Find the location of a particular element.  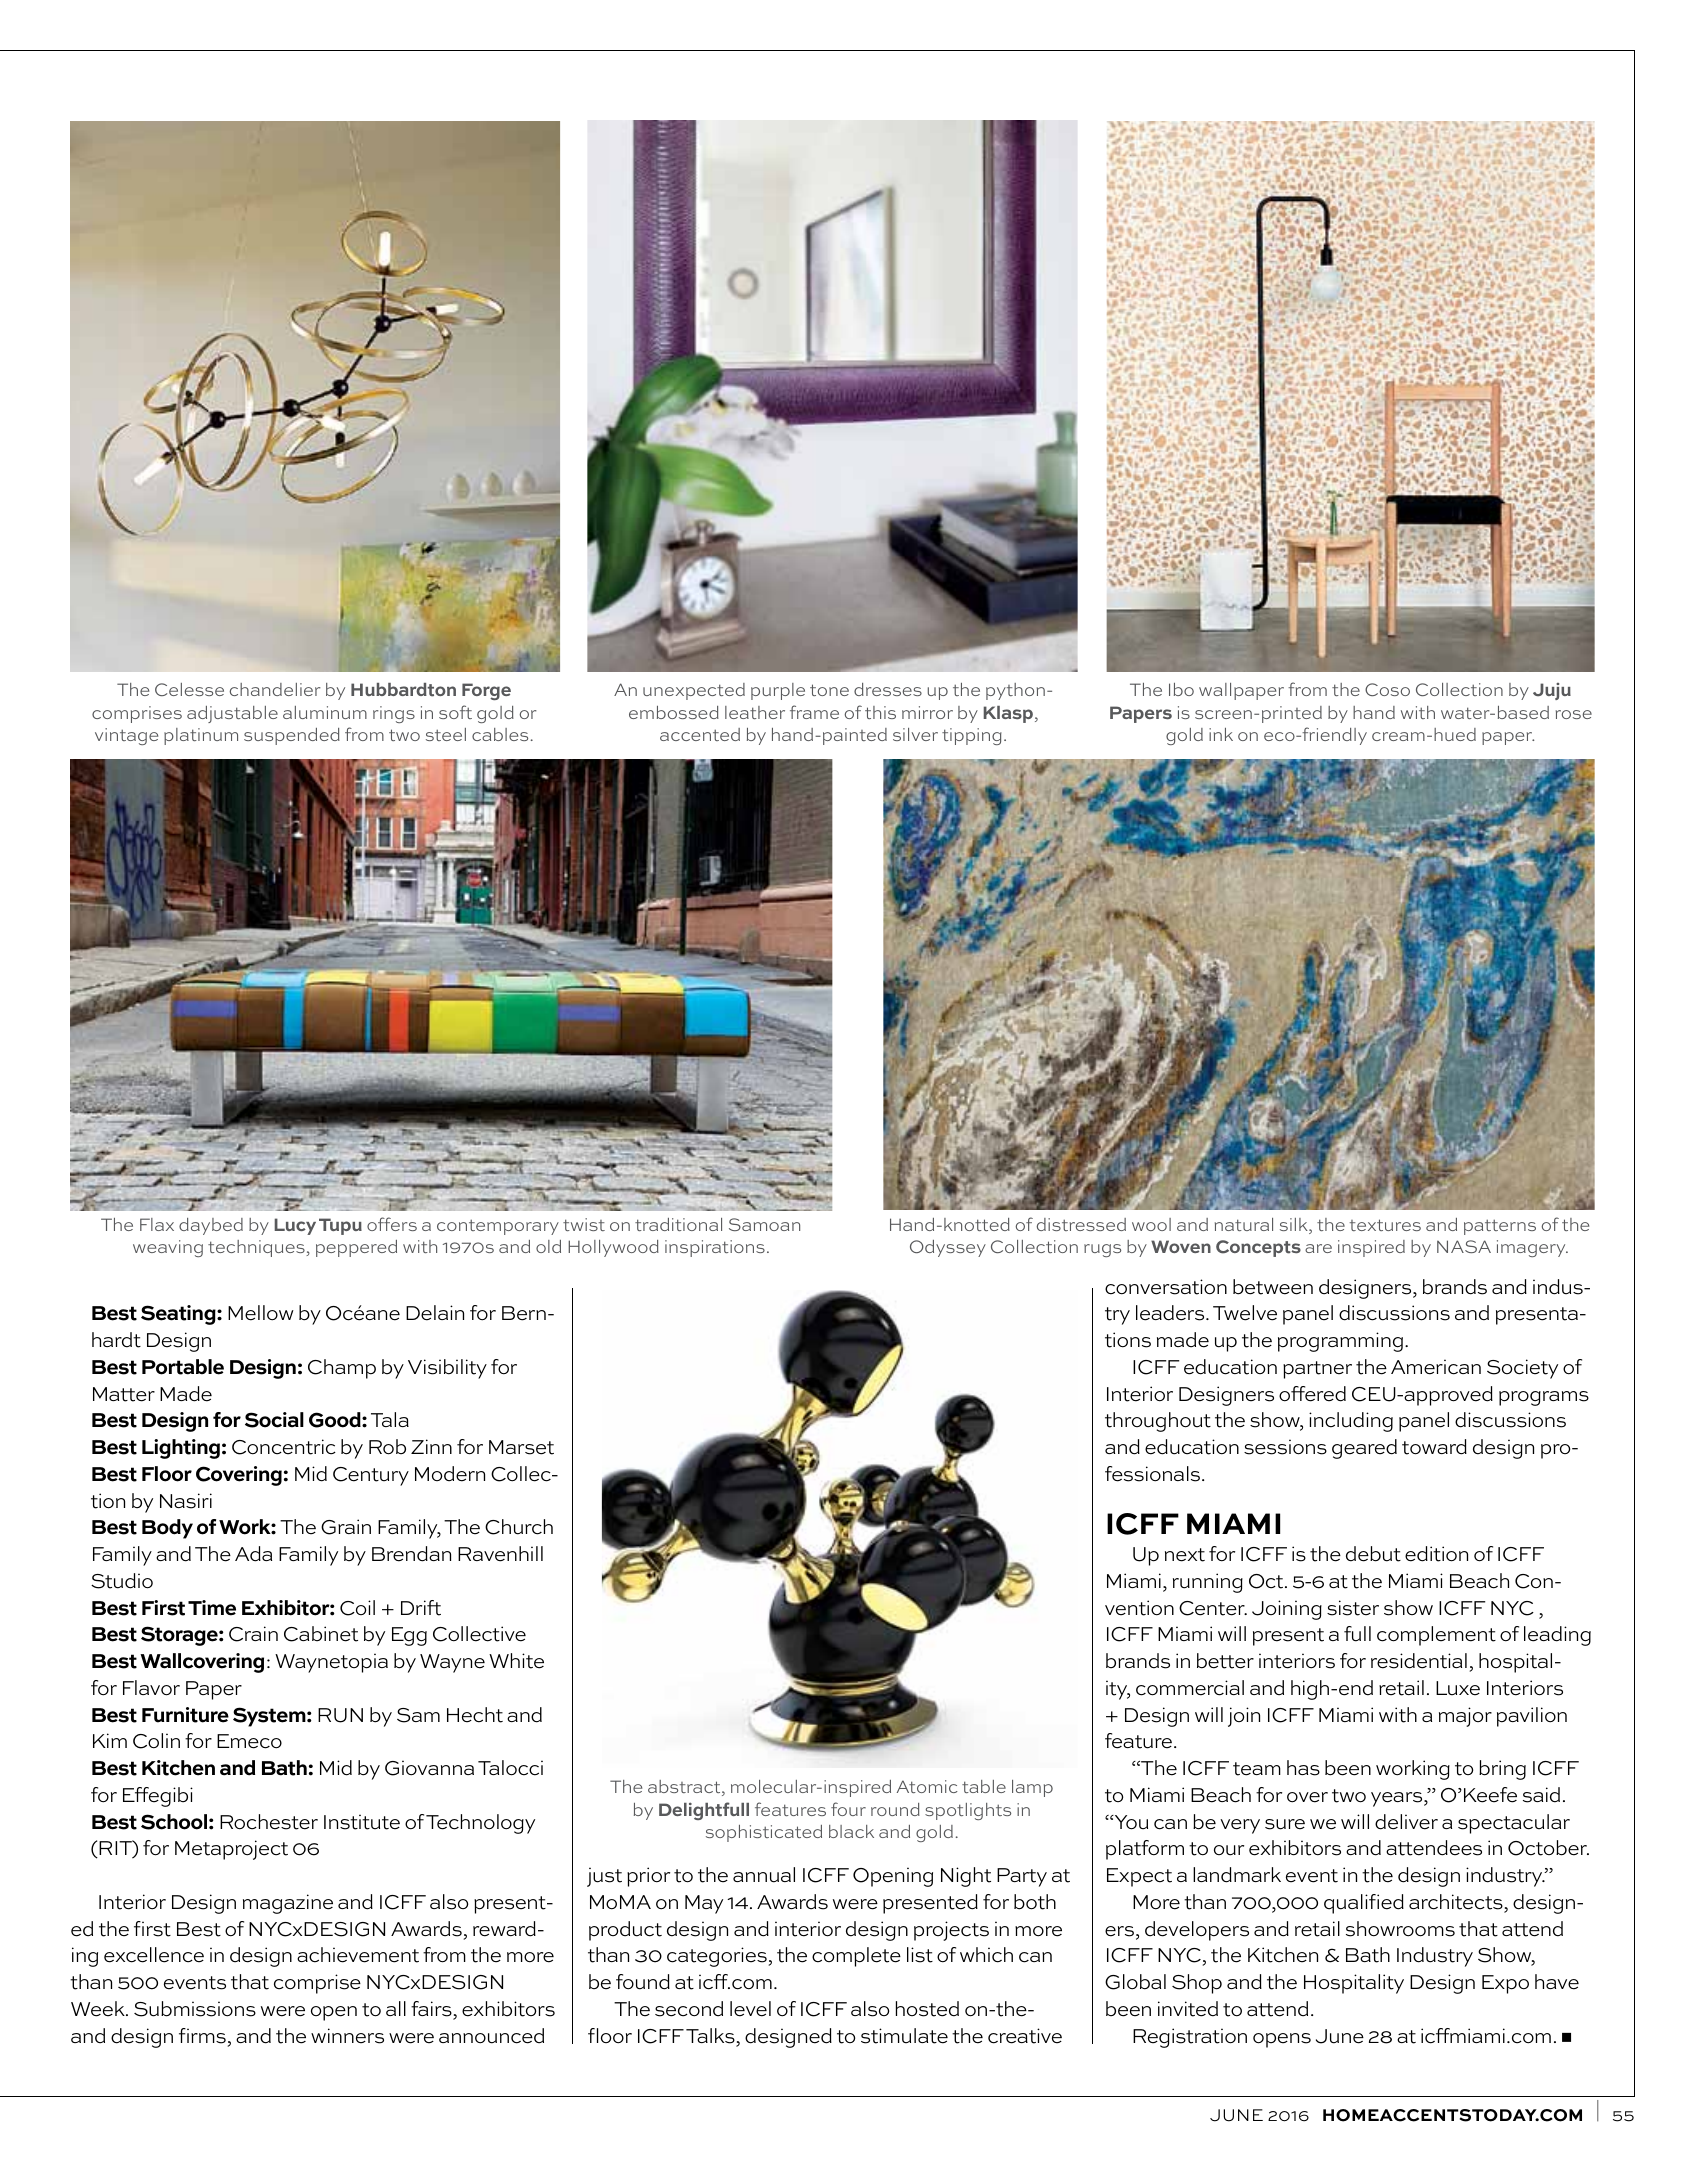

frame is located at coordinates (814, 712).
